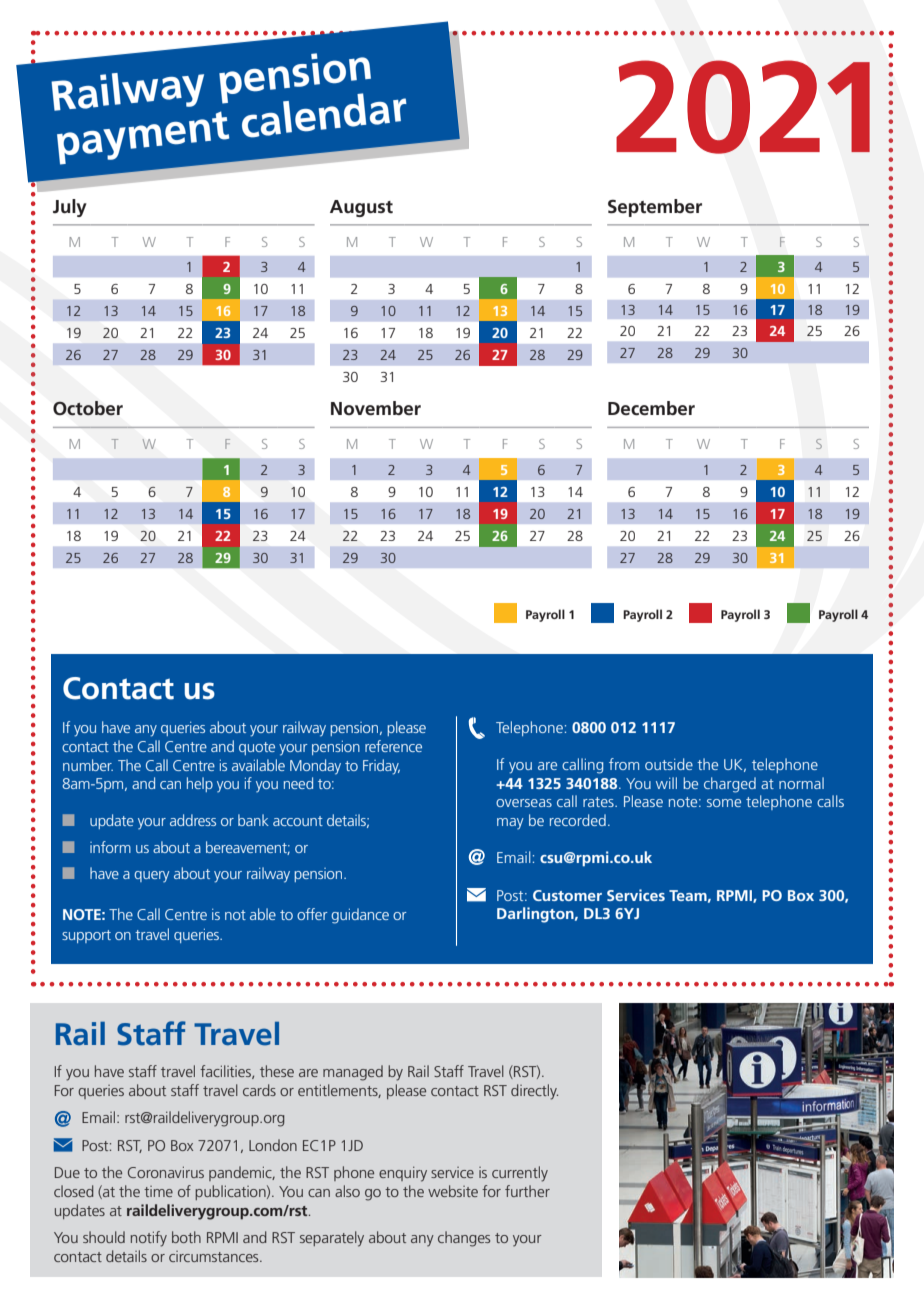 This document has height=1308, width=924. I want to click on September, so click(655, 208).
